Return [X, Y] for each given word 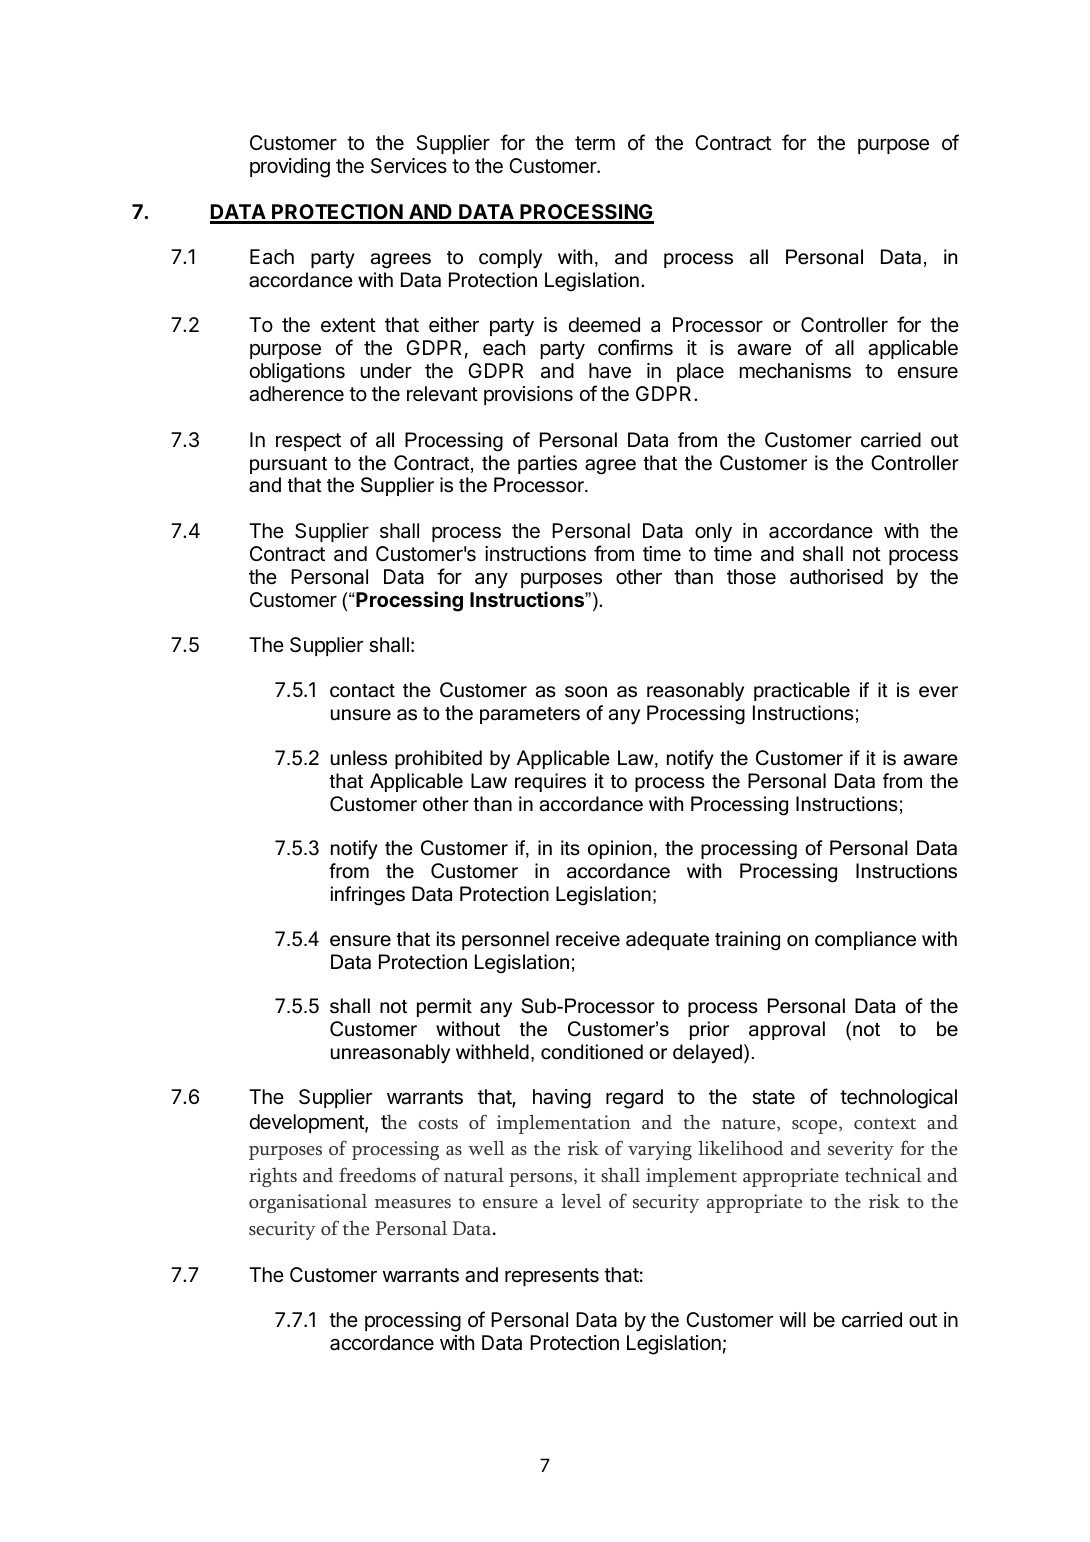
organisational [308, 1203]
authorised [836, 577]
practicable [802, 691]
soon [586, 692]
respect [308, 442]
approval [787, 1030]
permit [444, 1007]
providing [290, 168]
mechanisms [795, 371]
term [595, 143]
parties [547, 464]
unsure [361, 715]
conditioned [592, 1052]
